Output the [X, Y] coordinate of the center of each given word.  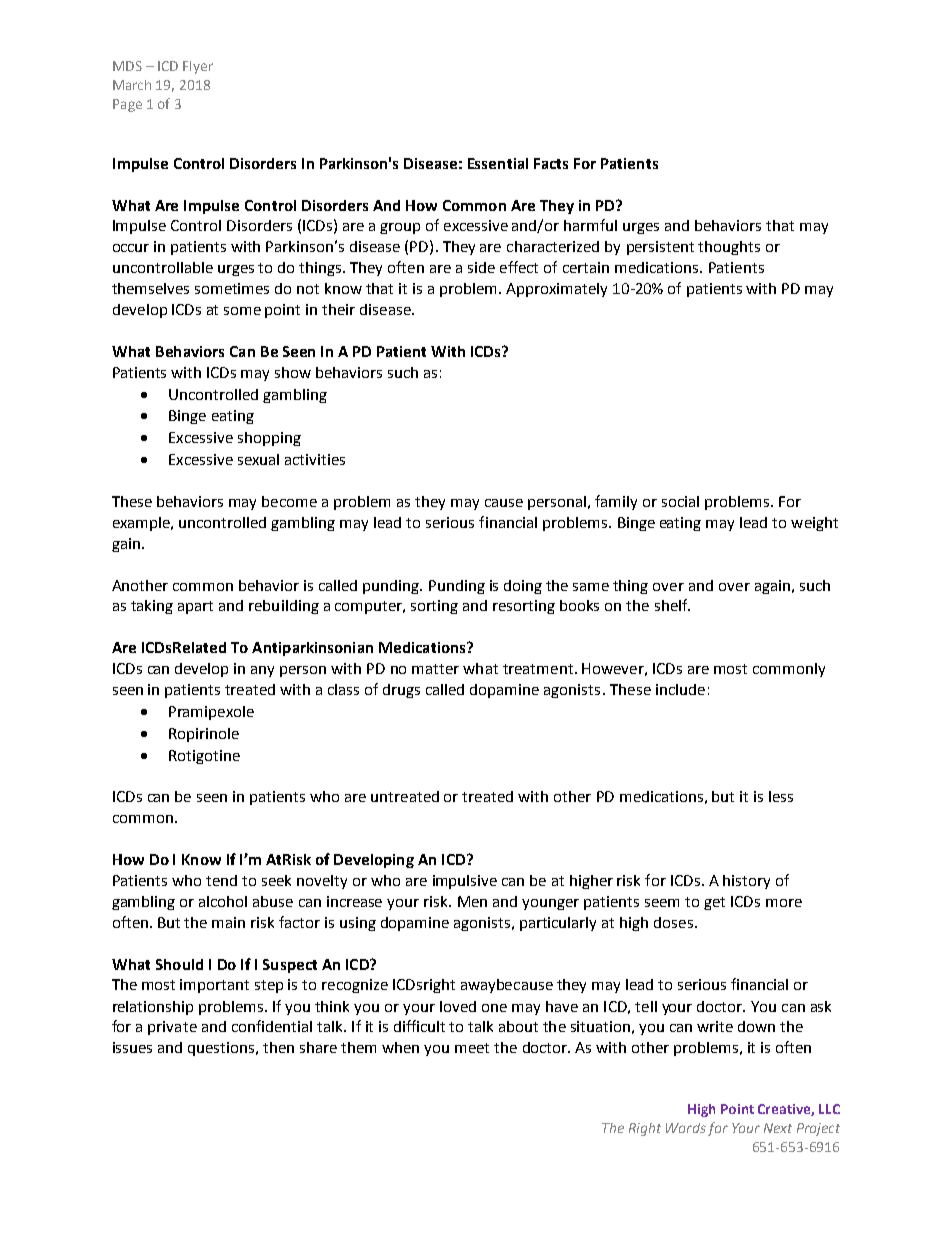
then [278, 1047]
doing [523, 587]
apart [195, 607]
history [746, 882]
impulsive [465, 882]
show [293, 372]
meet [472, 1048]
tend [221, 880]
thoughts [729, 248]
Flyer [198, 67]
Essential [498, 163]
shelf [672, 605]
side [481, 267]
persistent [660, 248]
